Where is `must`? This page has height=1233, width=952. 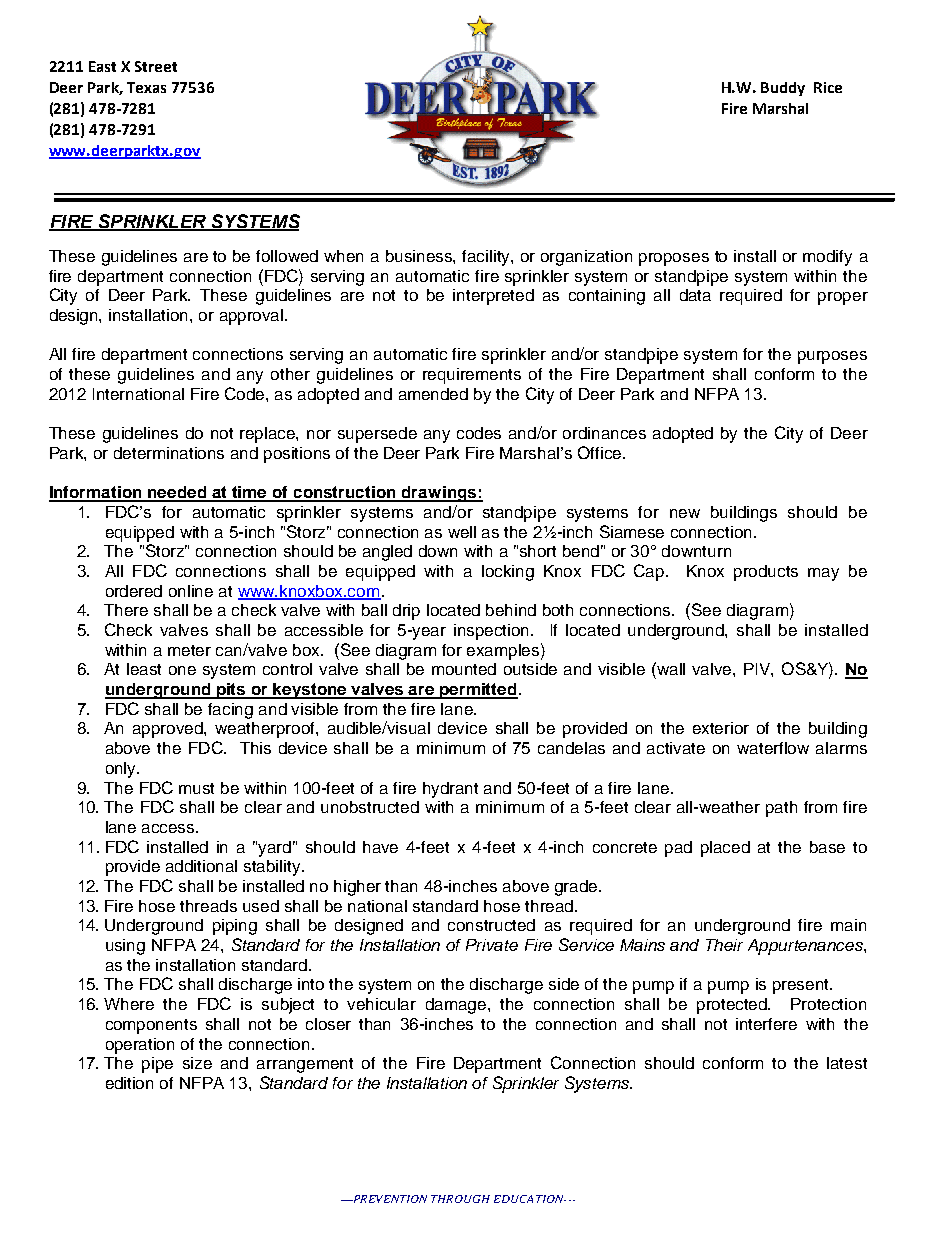
must is located at coordinates (196, 788).
